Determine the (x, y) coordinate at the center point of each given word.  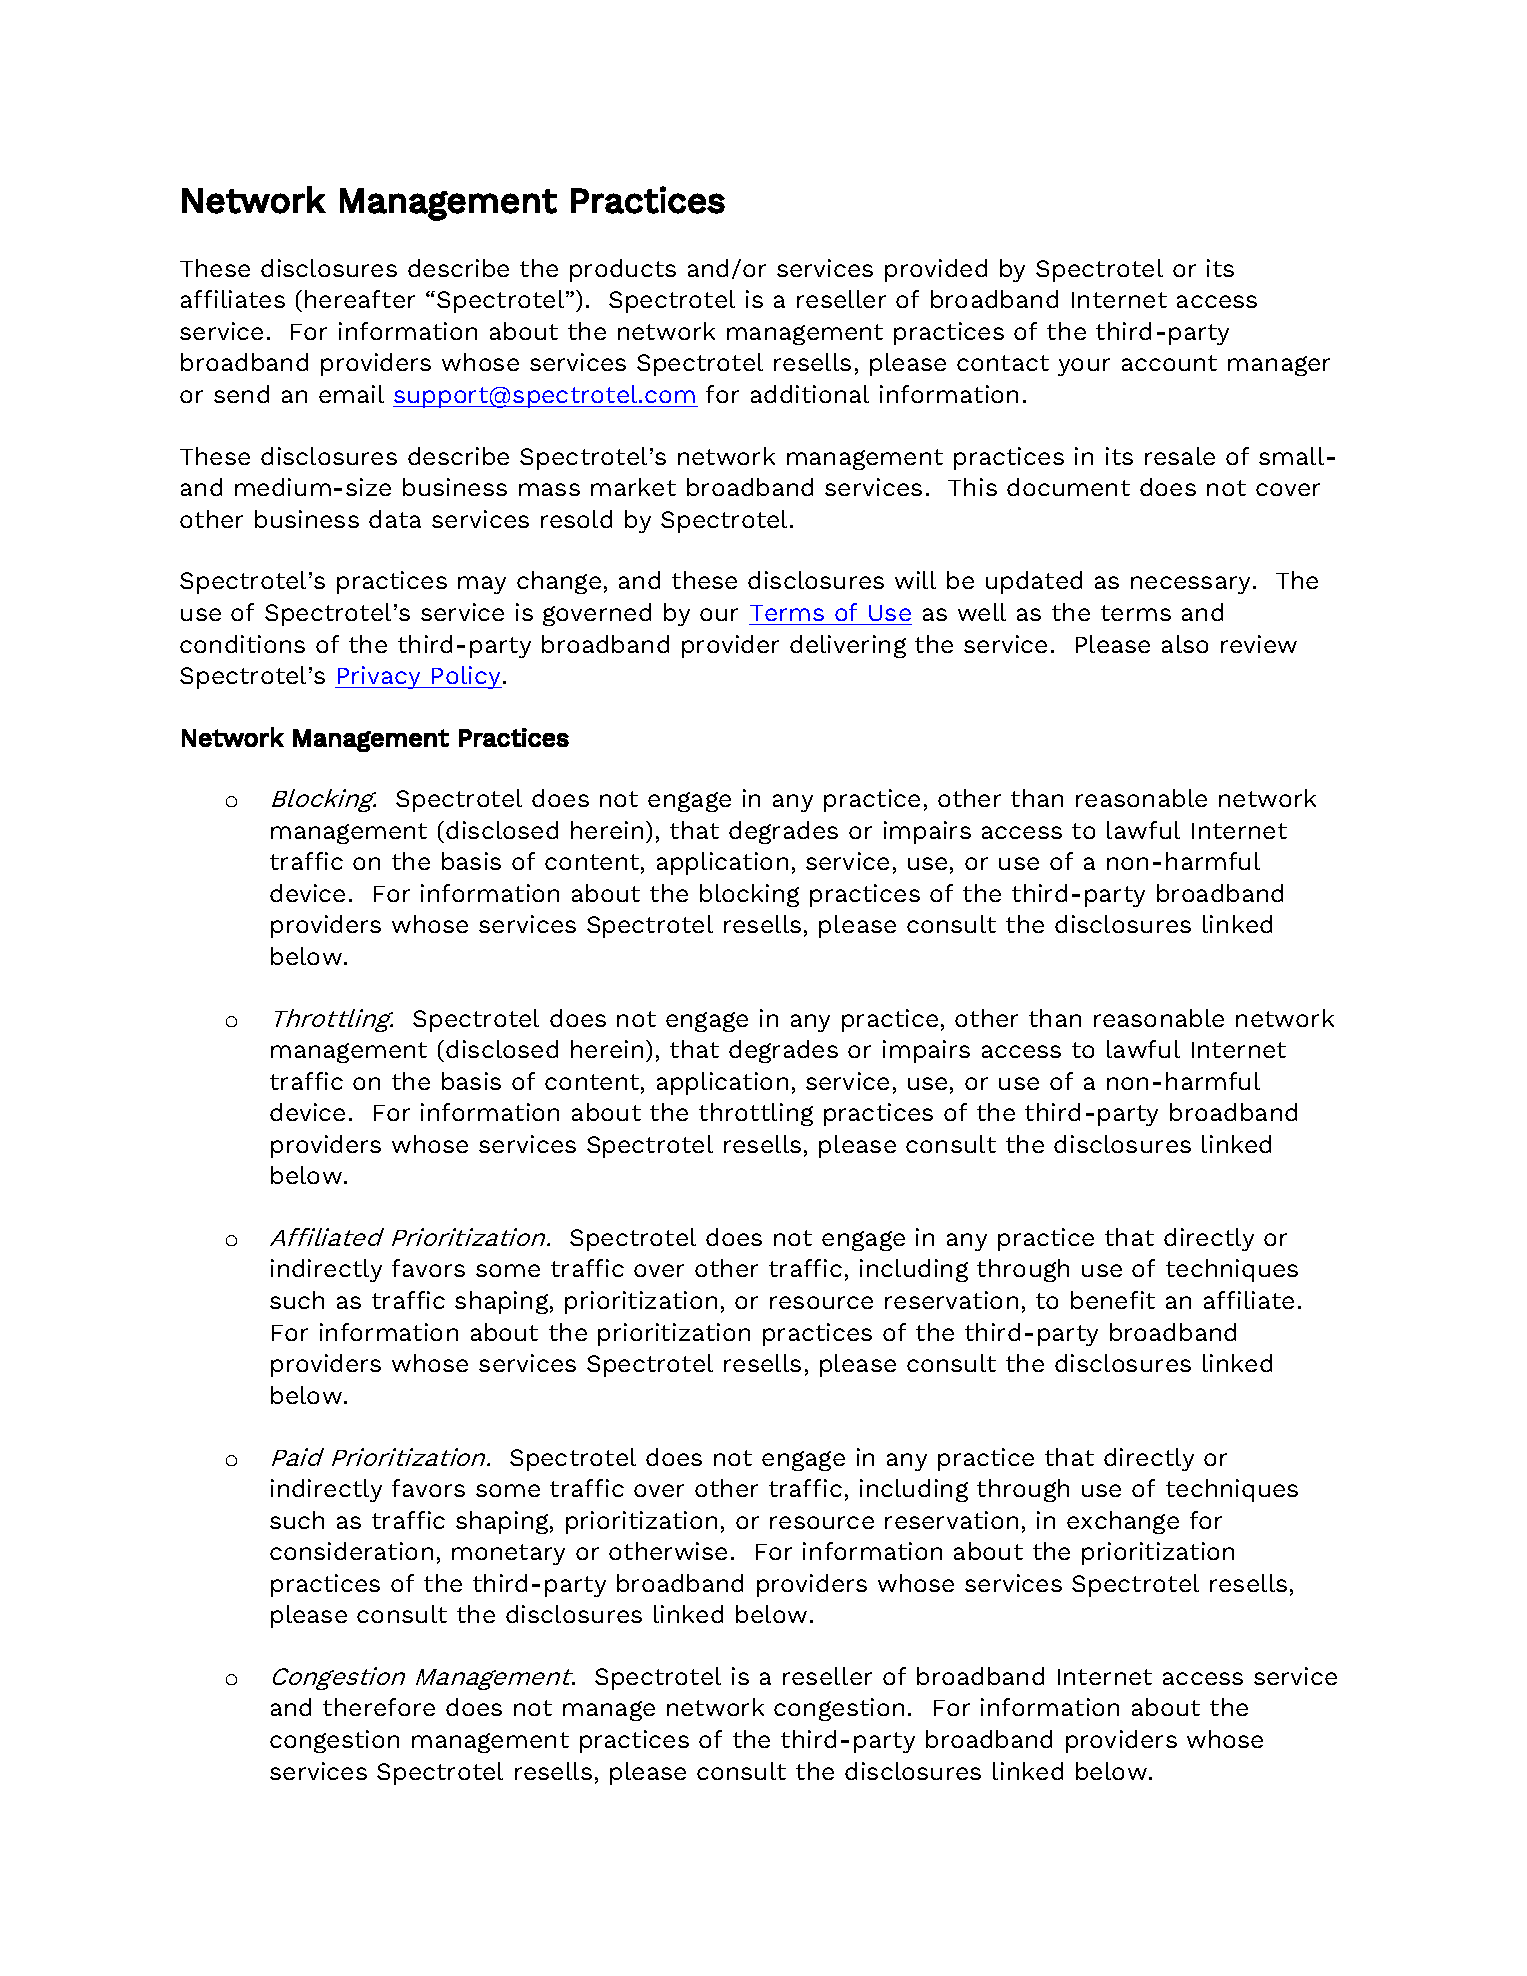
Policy (467, 677)
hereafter (360, 299)
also (1185, 644)
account (1169, 363)
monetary (508, 1554)
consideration (351, 1551)
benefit (1113, 1300)
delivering (848, 646)
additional (810, 394)
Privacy (380, 677)
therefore (379, 1707)
